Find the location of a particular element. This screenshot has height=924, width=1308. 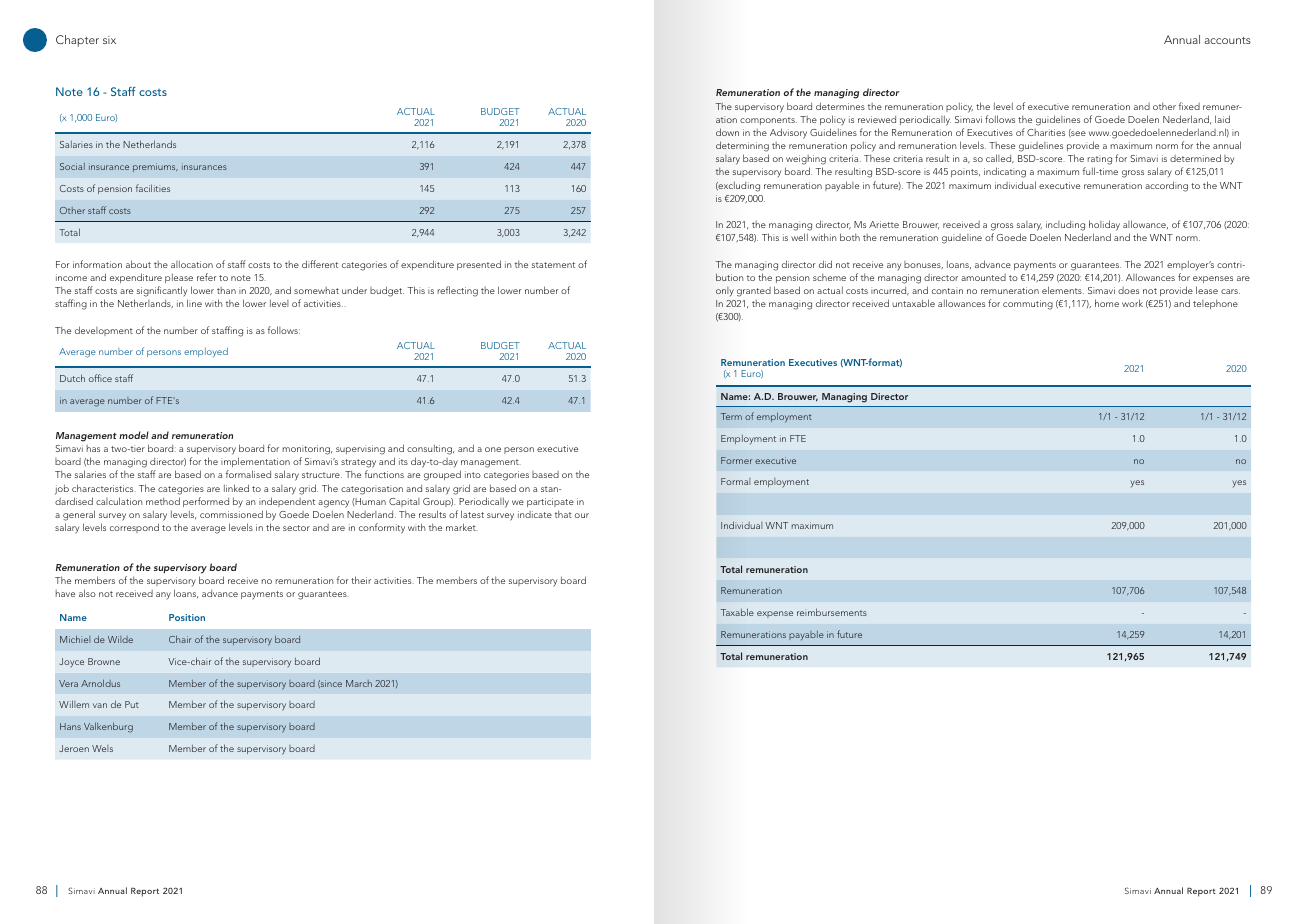

six is located at coordinates (109, 40).
